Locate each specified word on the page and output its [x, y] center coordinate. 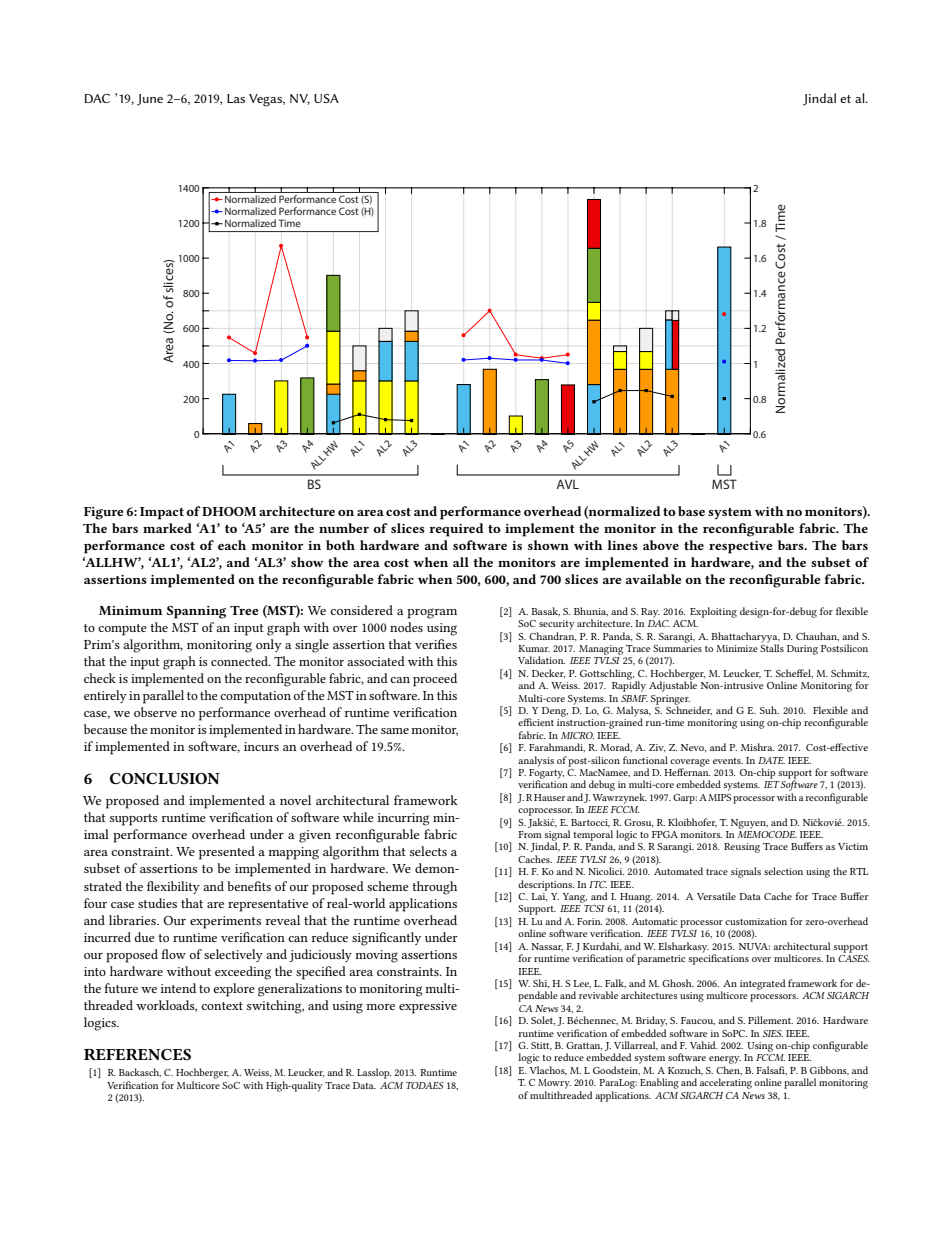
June [150, 100]
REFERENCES [137, 1054]
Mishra [757, 747]
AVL [567, 484]
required [456, 530]
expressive [428, 1007]
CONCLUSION [165, 778]
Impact [162, 513]
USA [326, 98]
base [691, 511]
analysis [536, 761]
